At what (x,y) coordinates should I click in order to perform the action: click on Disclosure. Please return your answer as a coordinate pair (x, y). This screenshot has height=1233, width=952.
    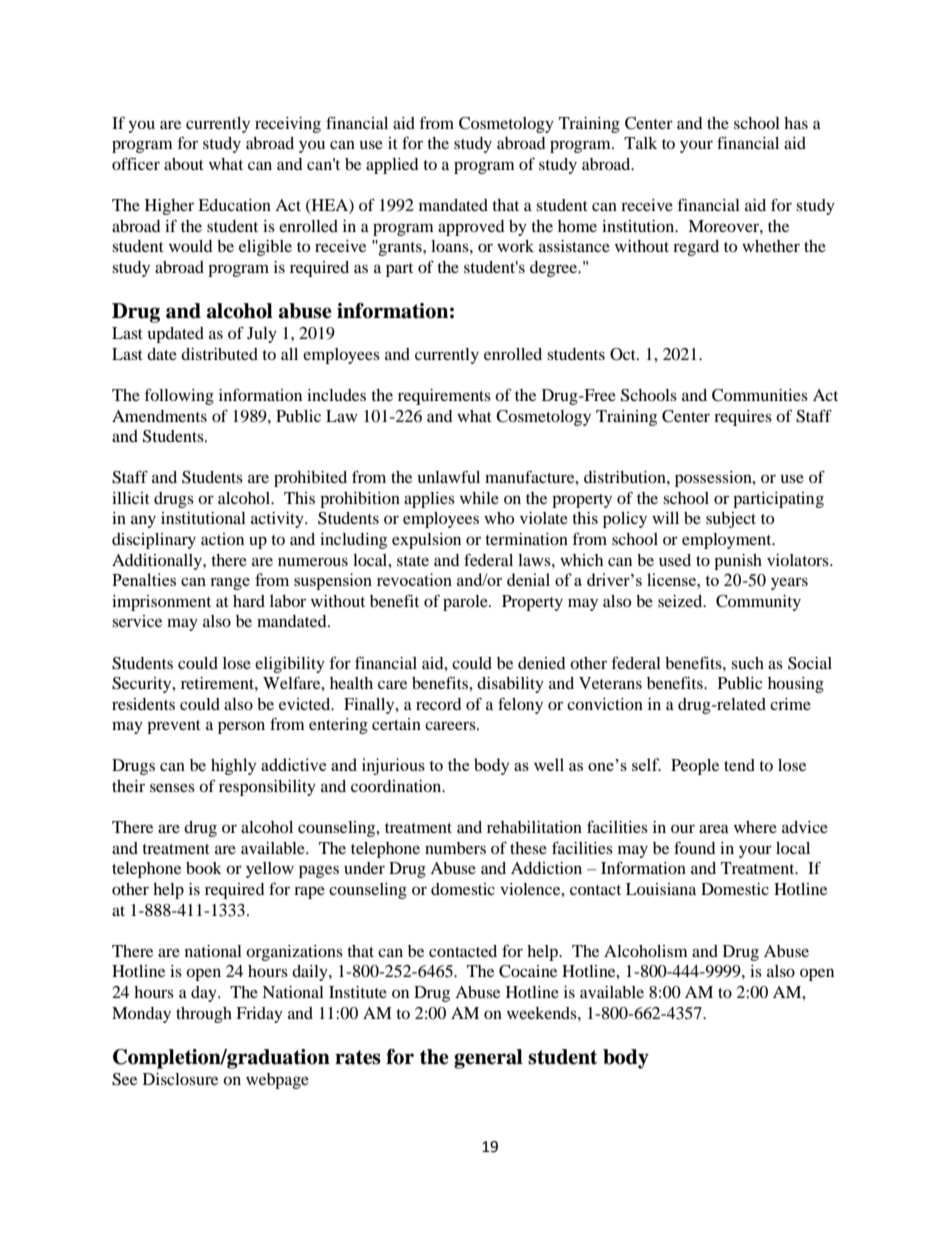
    Looking at the image, I should click on (180, 1079).
